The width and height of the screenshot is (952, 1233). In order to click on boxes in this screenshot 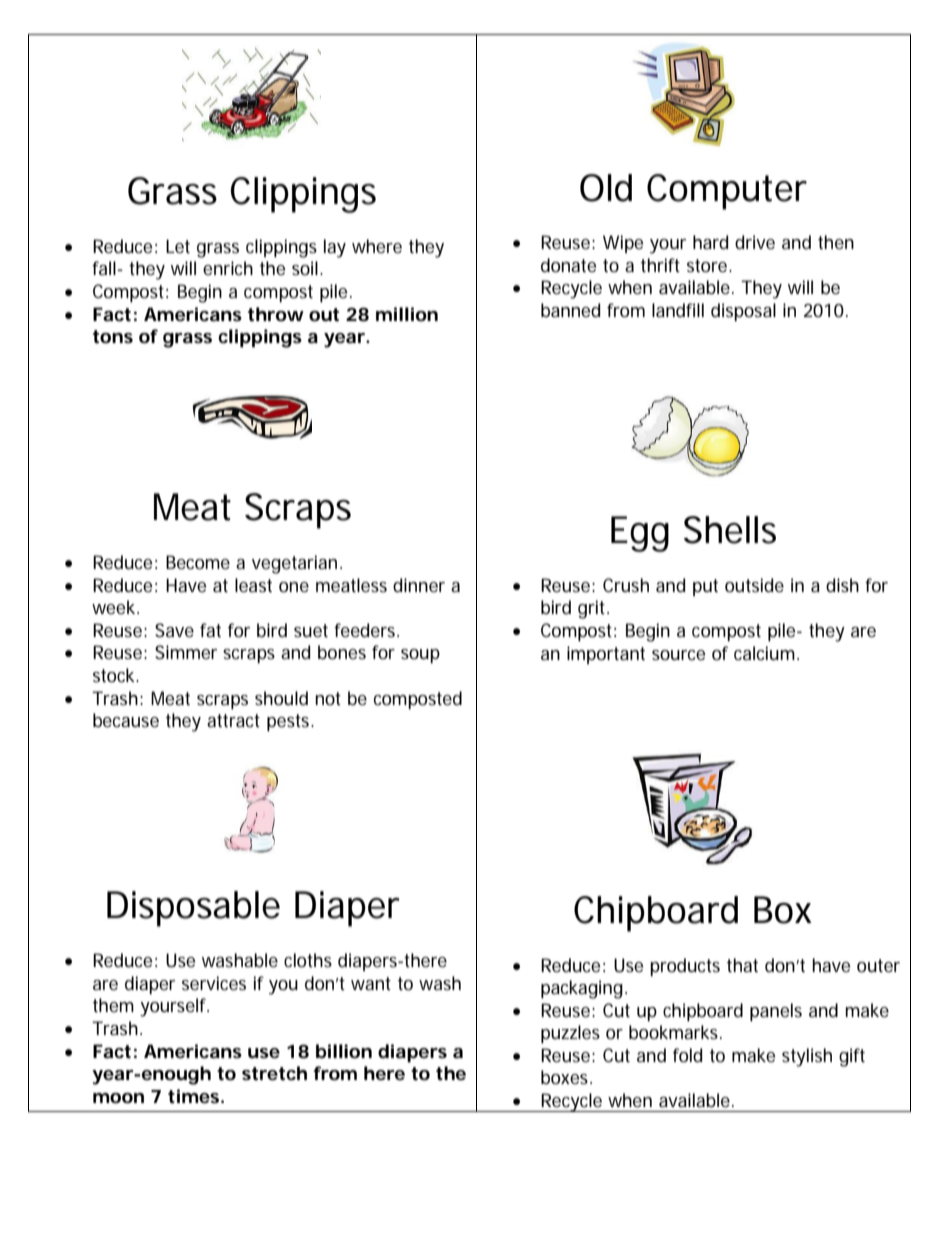, I will do `click(566, 1077)`.
